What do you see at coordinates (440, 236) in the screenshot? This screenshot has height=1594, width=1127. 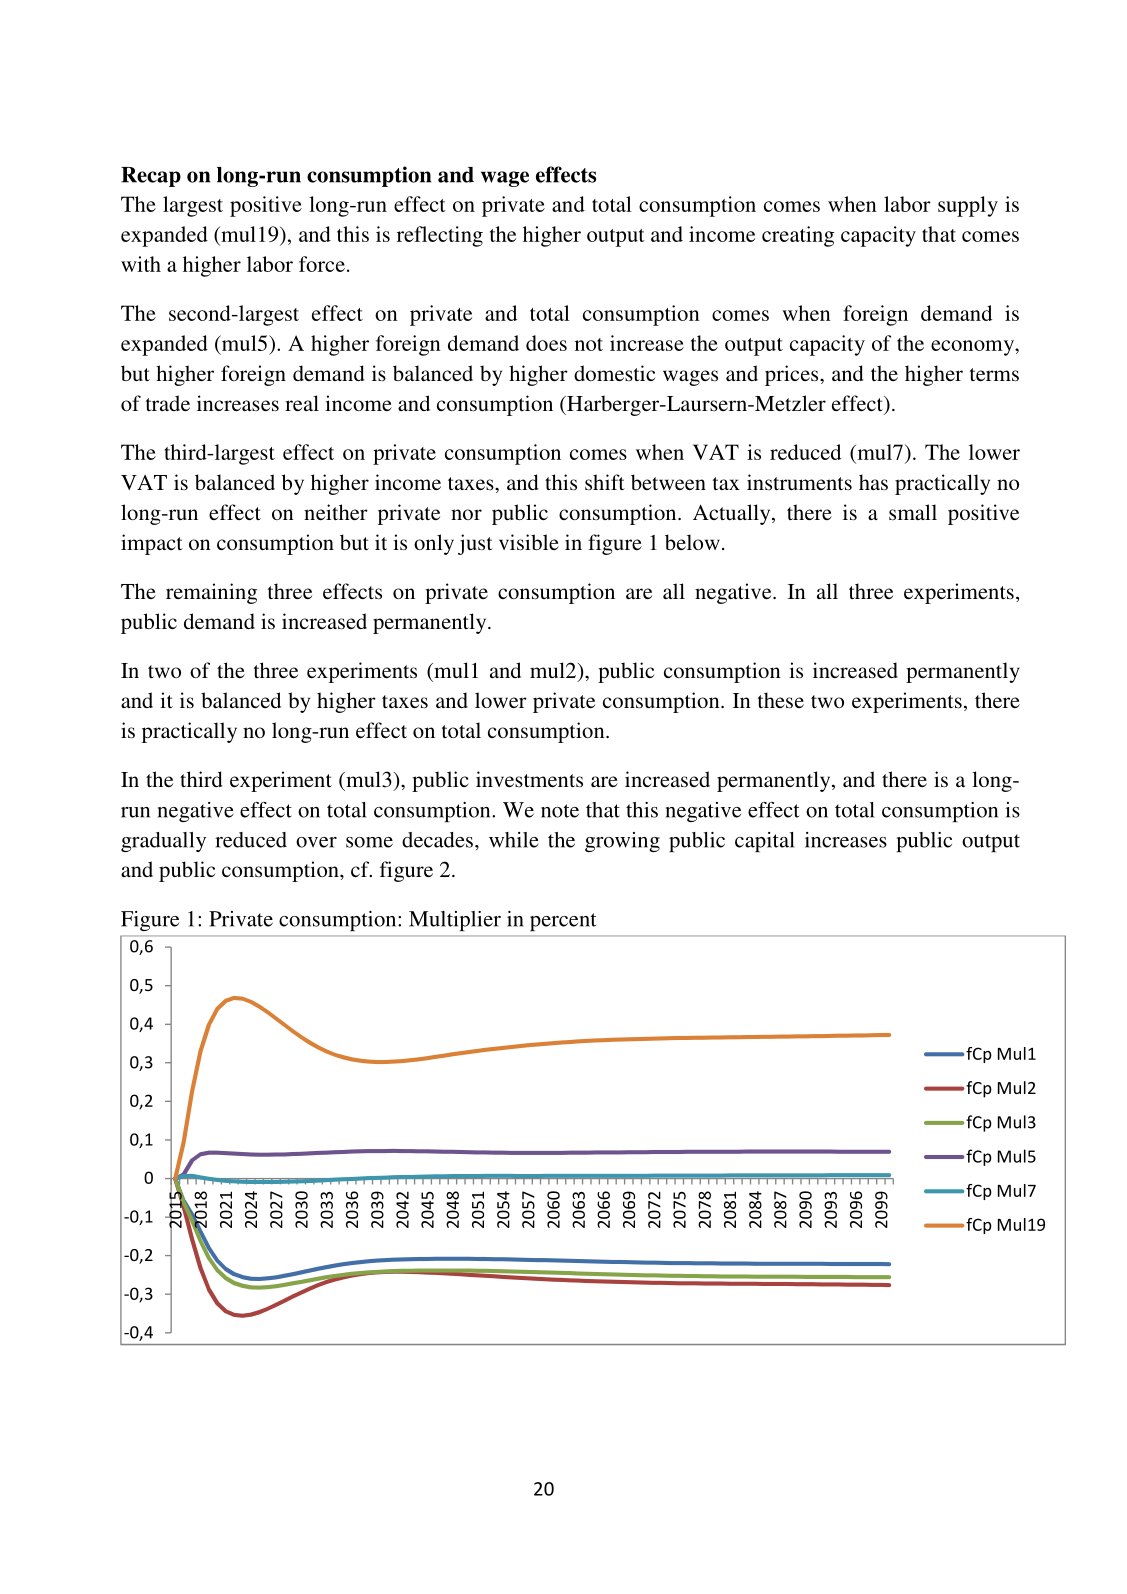 I see `reflecting` at bounding box center [440, 236].
